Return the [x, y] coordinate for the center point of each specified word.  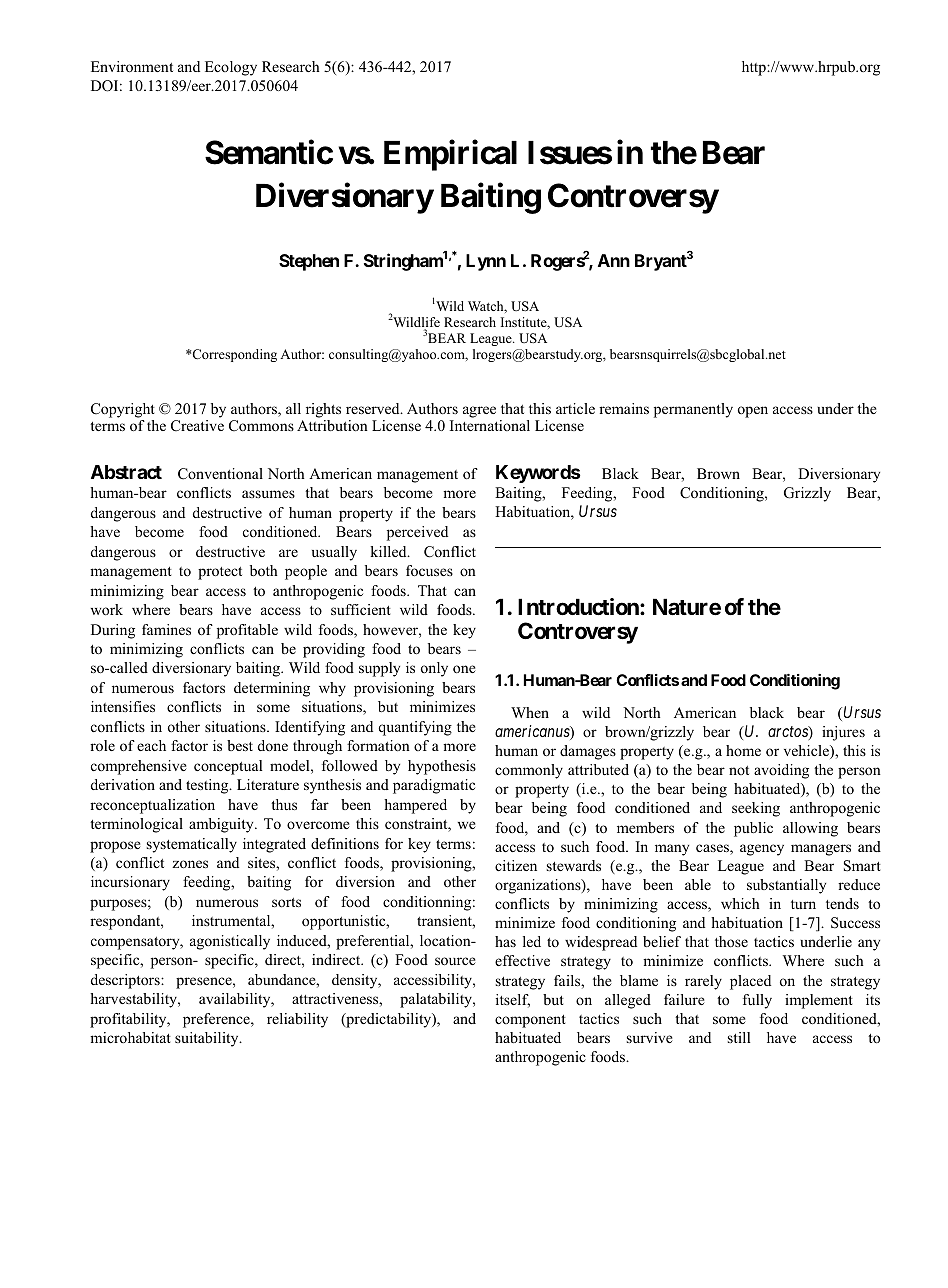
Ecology [231, 68]
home [743, 750]
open [753, 412]
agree [479, 412]
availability [236, 1000]
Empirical [450, 155]
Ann [614, 260]
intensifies [123, 706]
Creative [197, 426]
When [530, 712]
